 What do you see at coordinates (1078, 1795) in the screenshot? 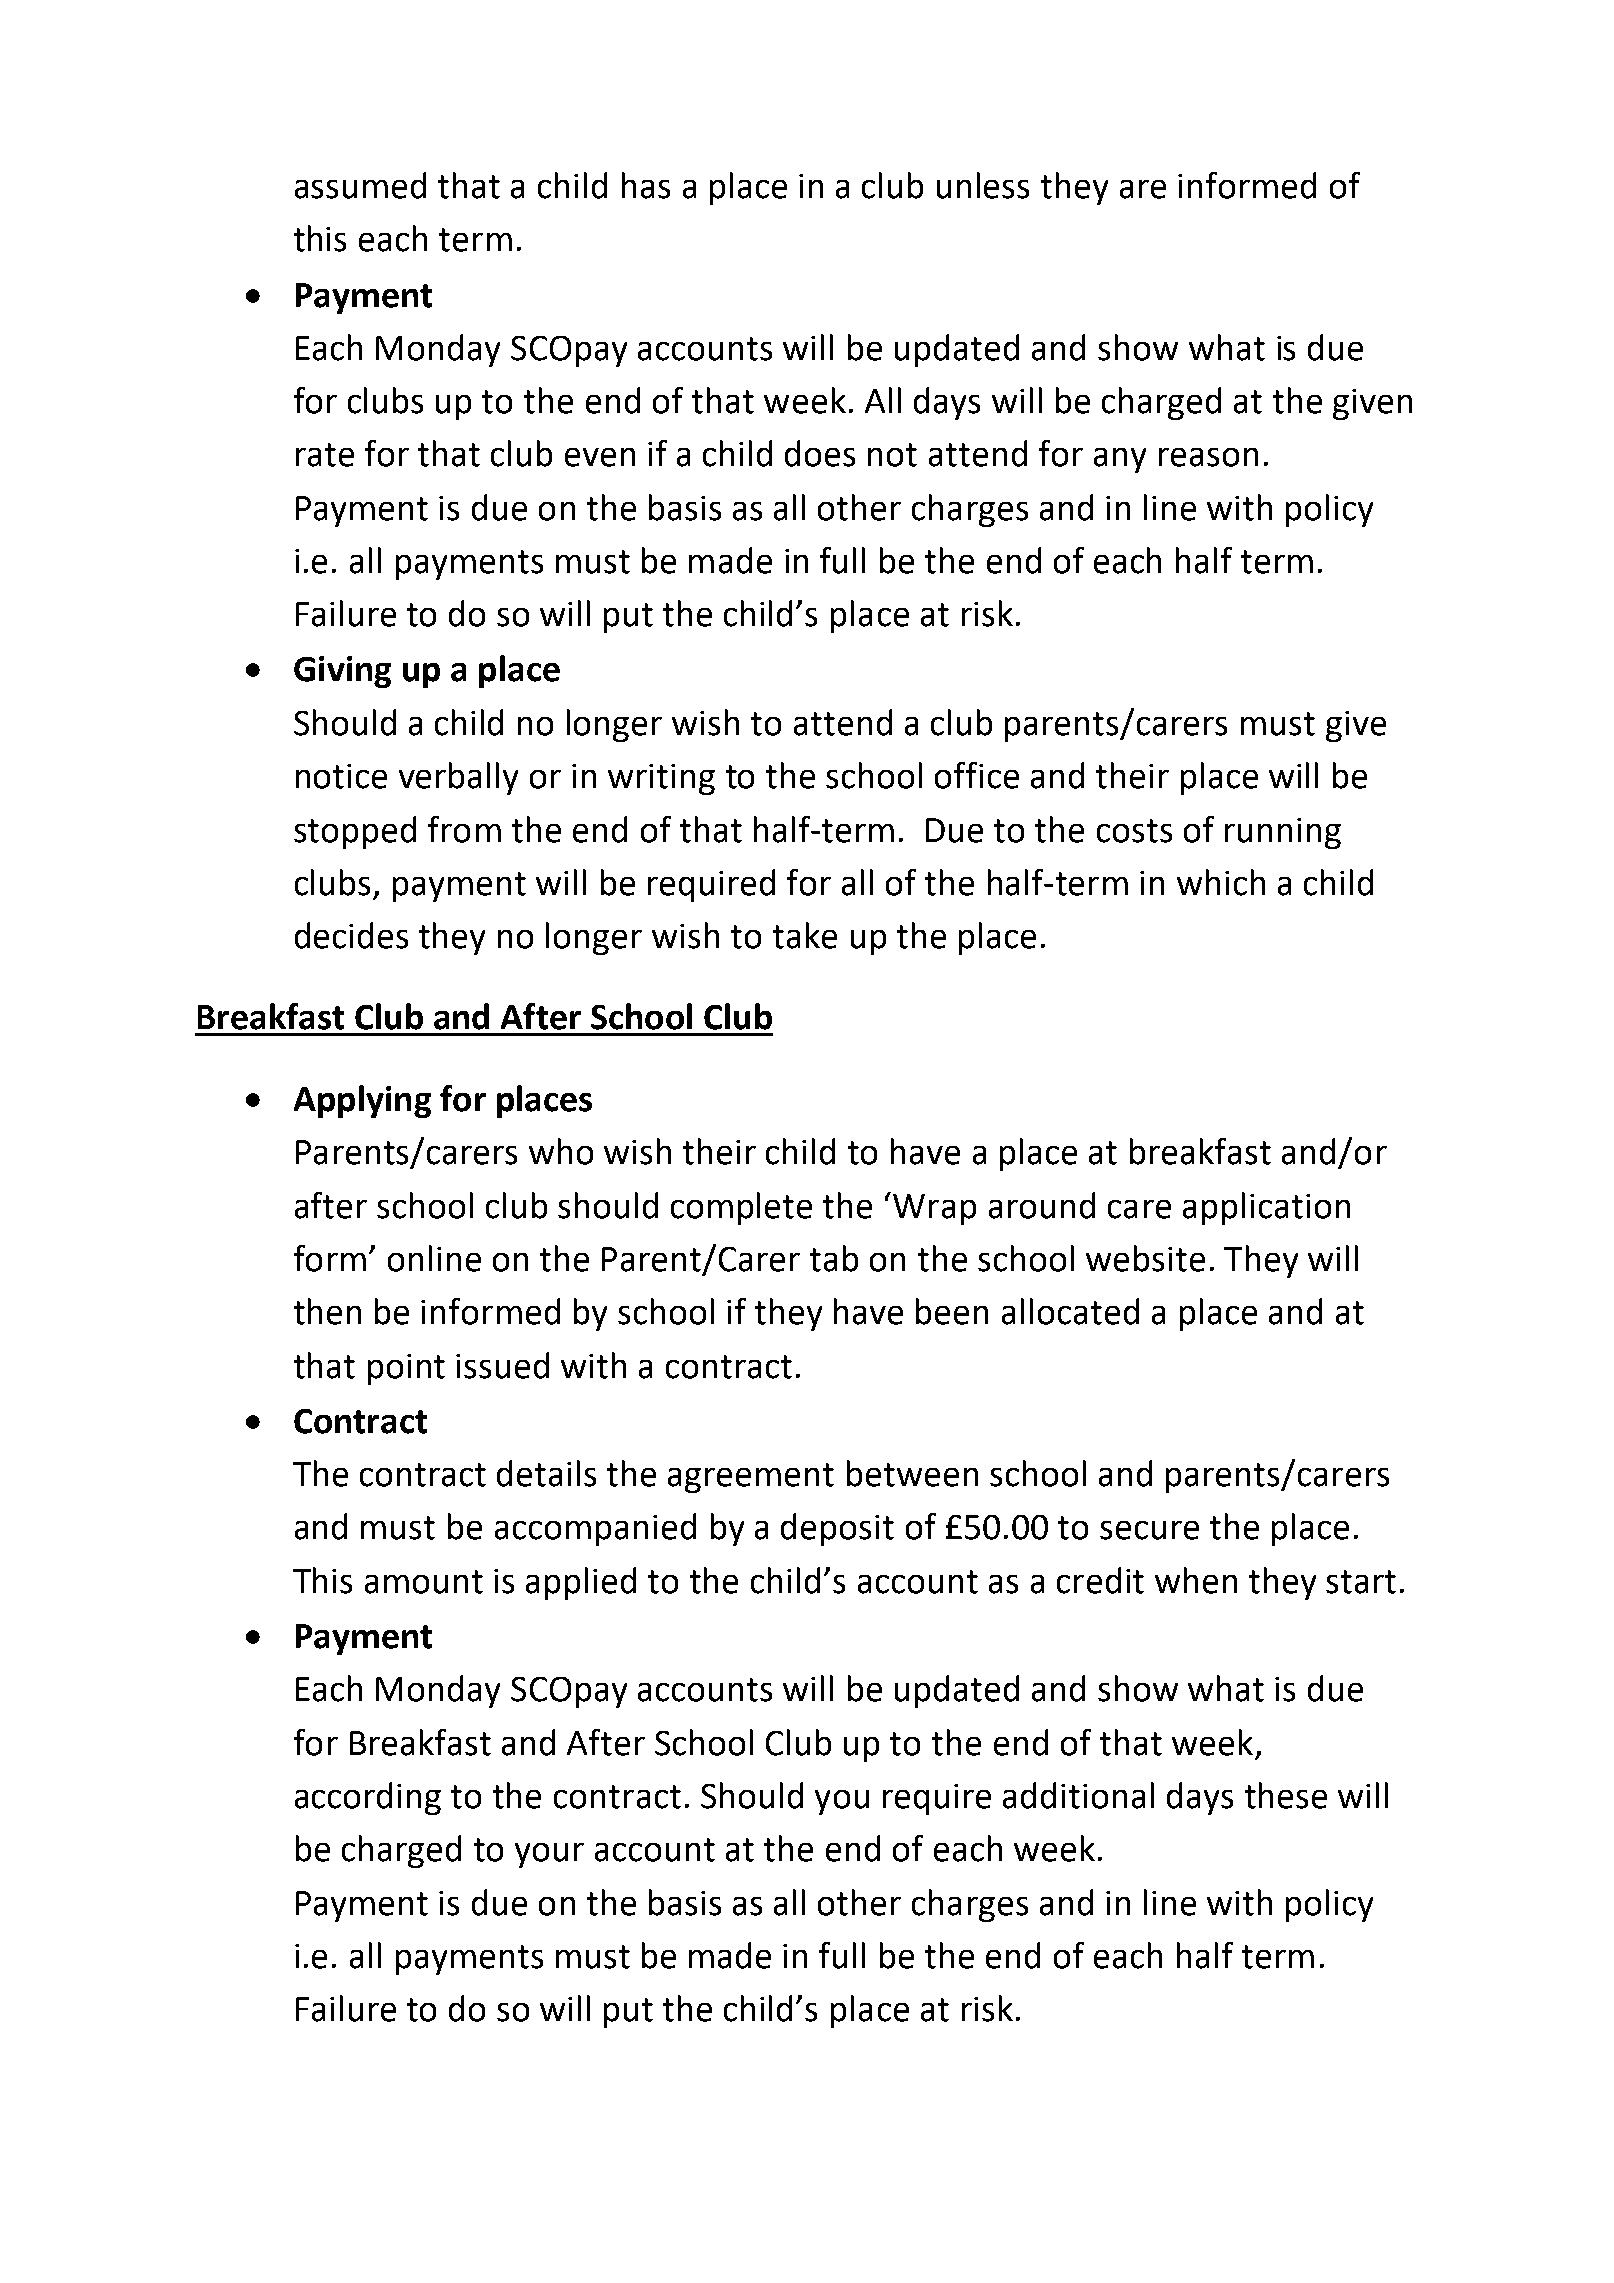
I see `additional` at bounding box center [1078, 1795].
